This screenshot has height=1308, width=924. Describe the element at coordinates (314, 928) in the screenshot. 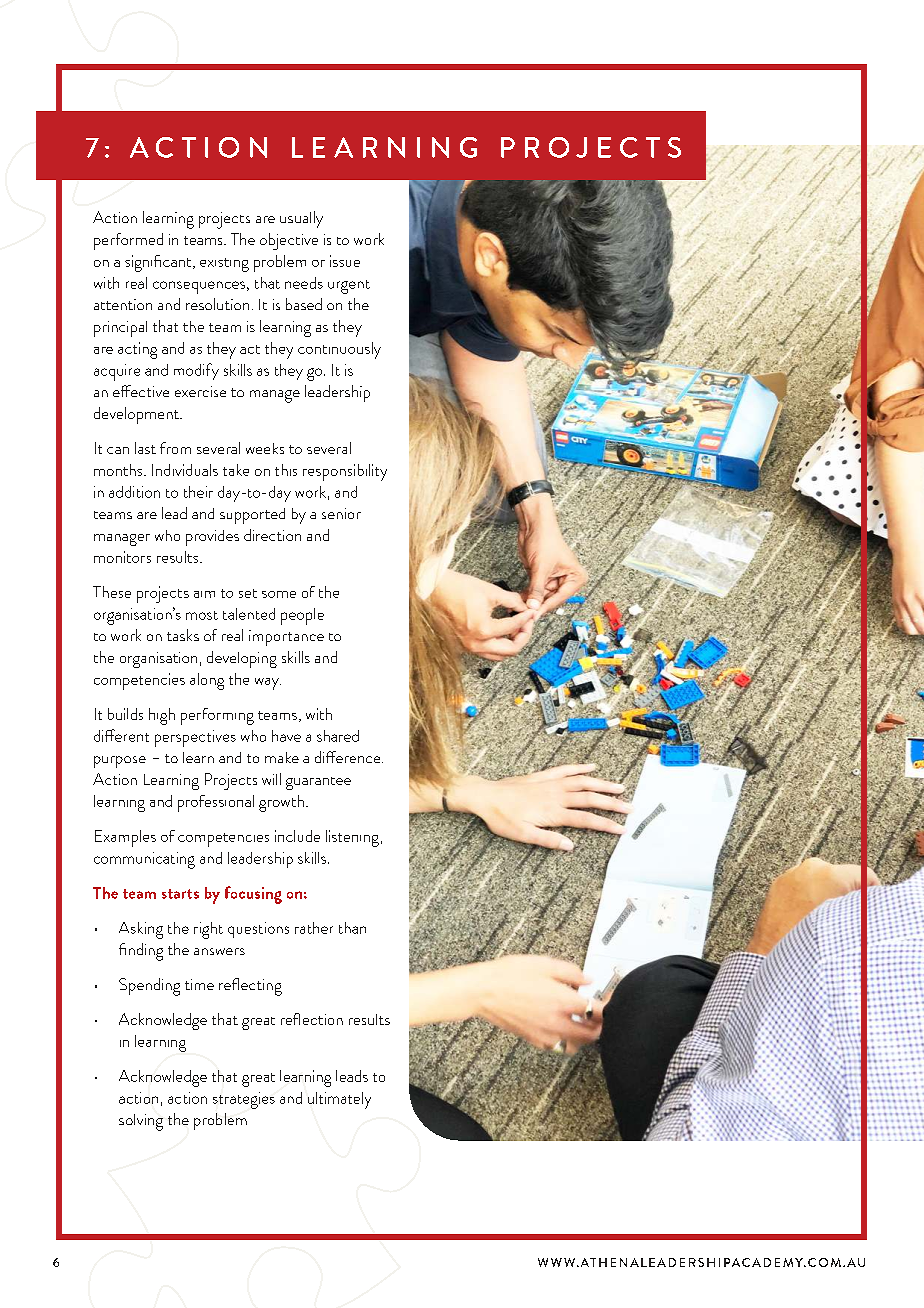

I see `rather` at that location.
